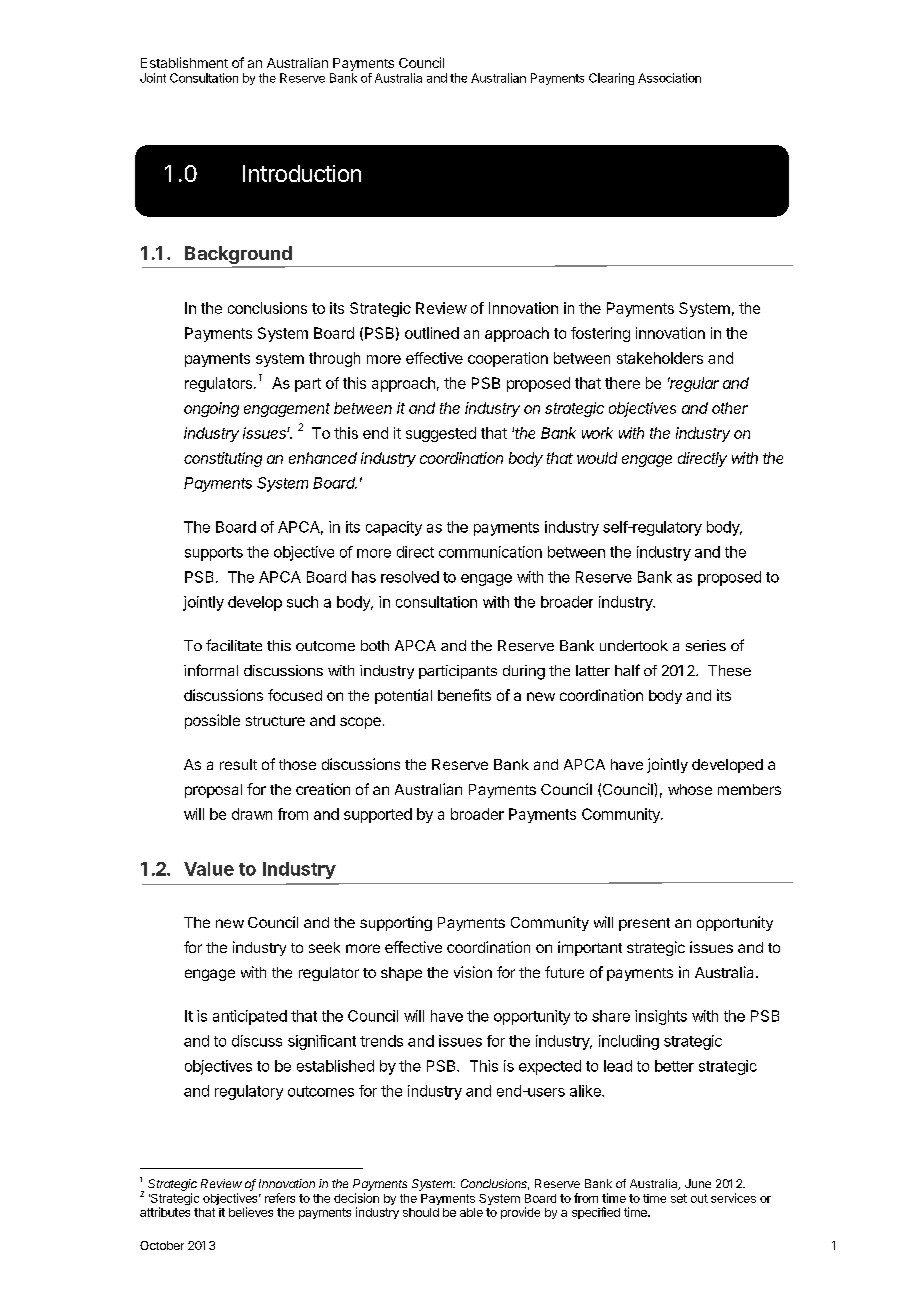  What do you see at coordinates (432, 333) in the page?
I see `outlined` at bounding box center [432, 333].
